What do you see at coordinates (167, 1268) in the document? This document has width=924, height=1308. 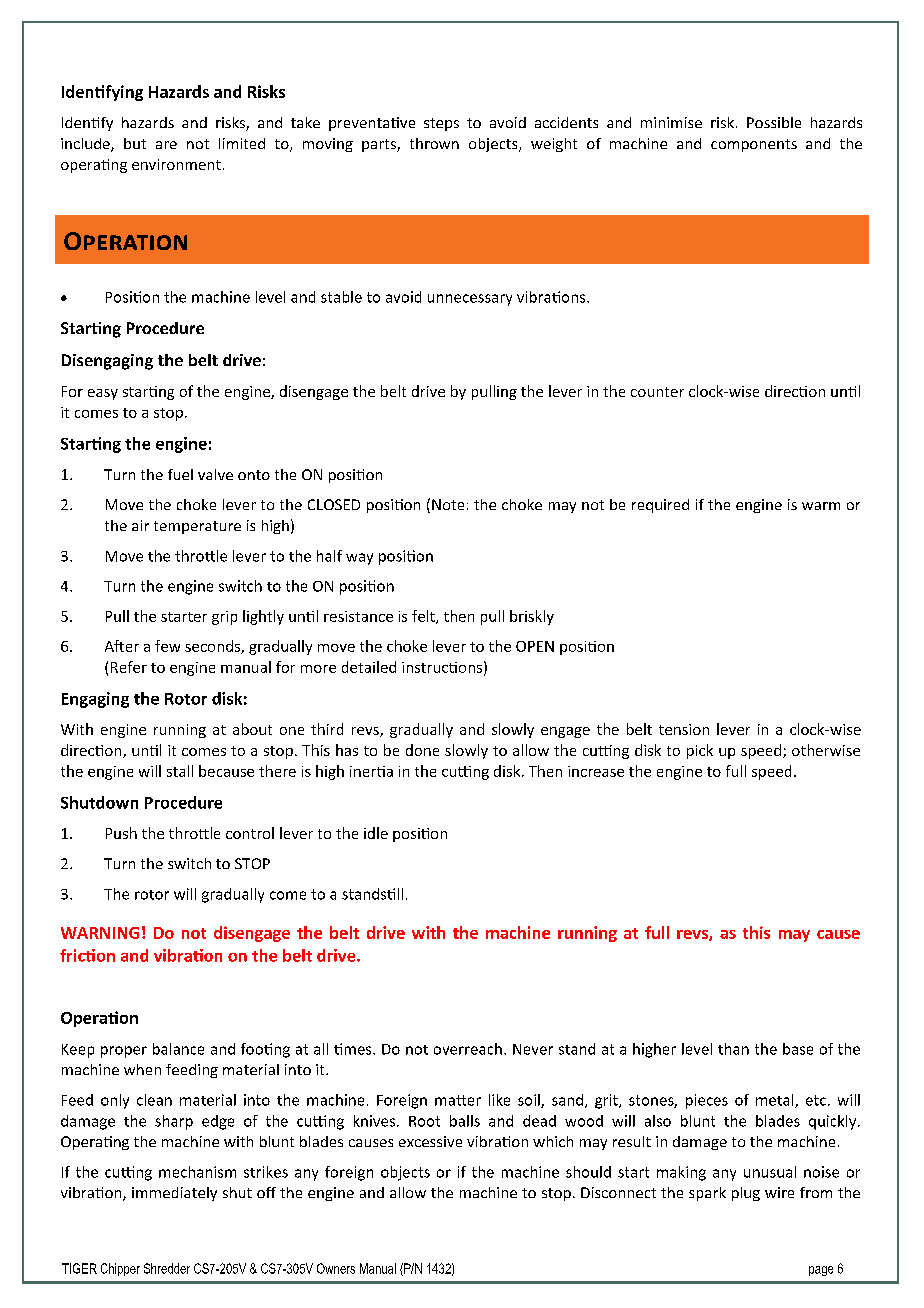 I see `Shredder` at bounding box center [167, 1268].
